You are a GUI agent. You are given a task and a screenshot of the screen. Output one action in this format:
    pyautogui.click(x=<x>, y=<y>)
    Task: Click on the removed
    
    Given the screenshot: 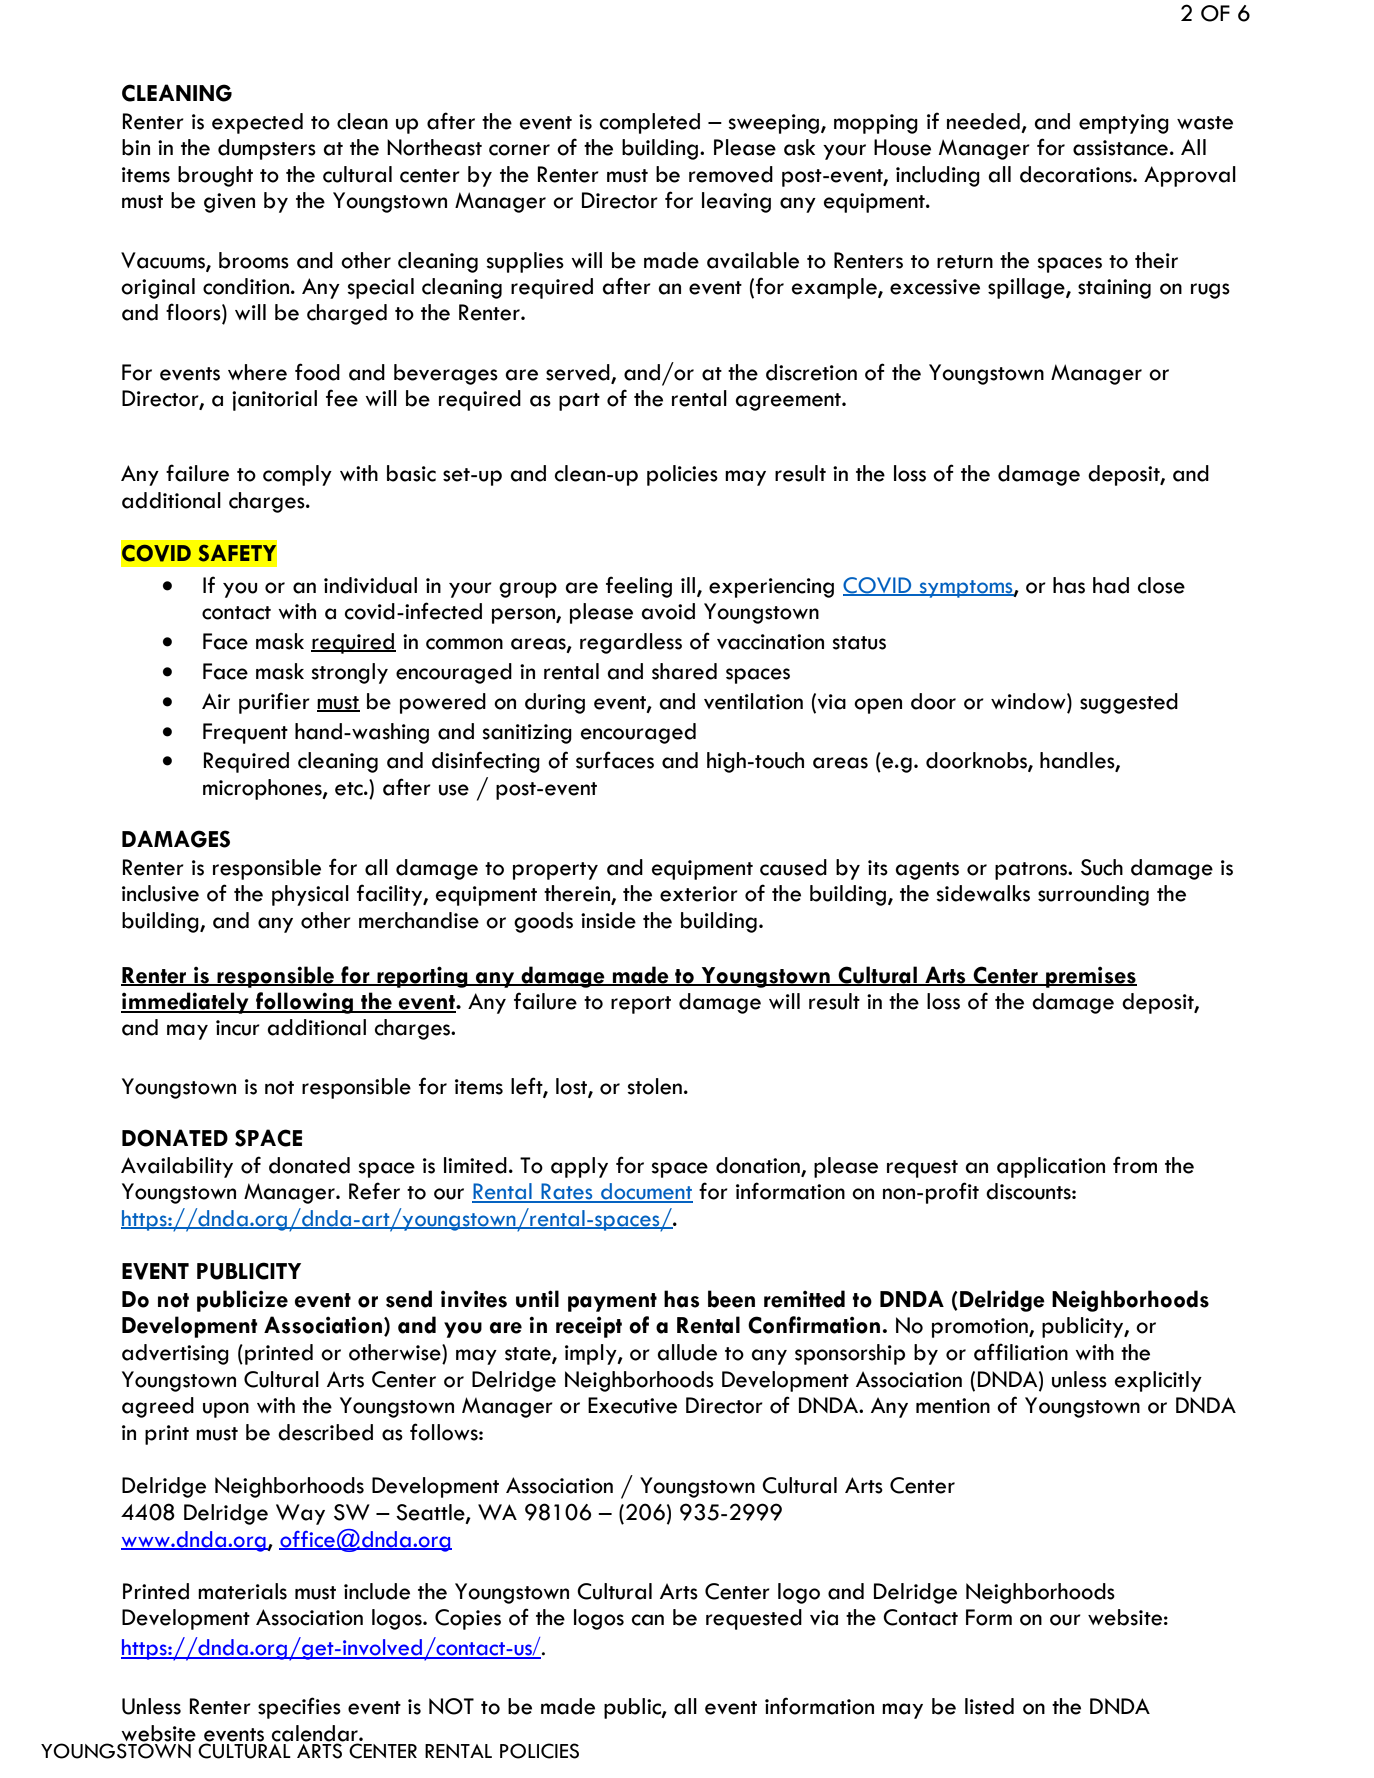 What is the action you would take?
    pyautogui.click(x=731, y=174)
